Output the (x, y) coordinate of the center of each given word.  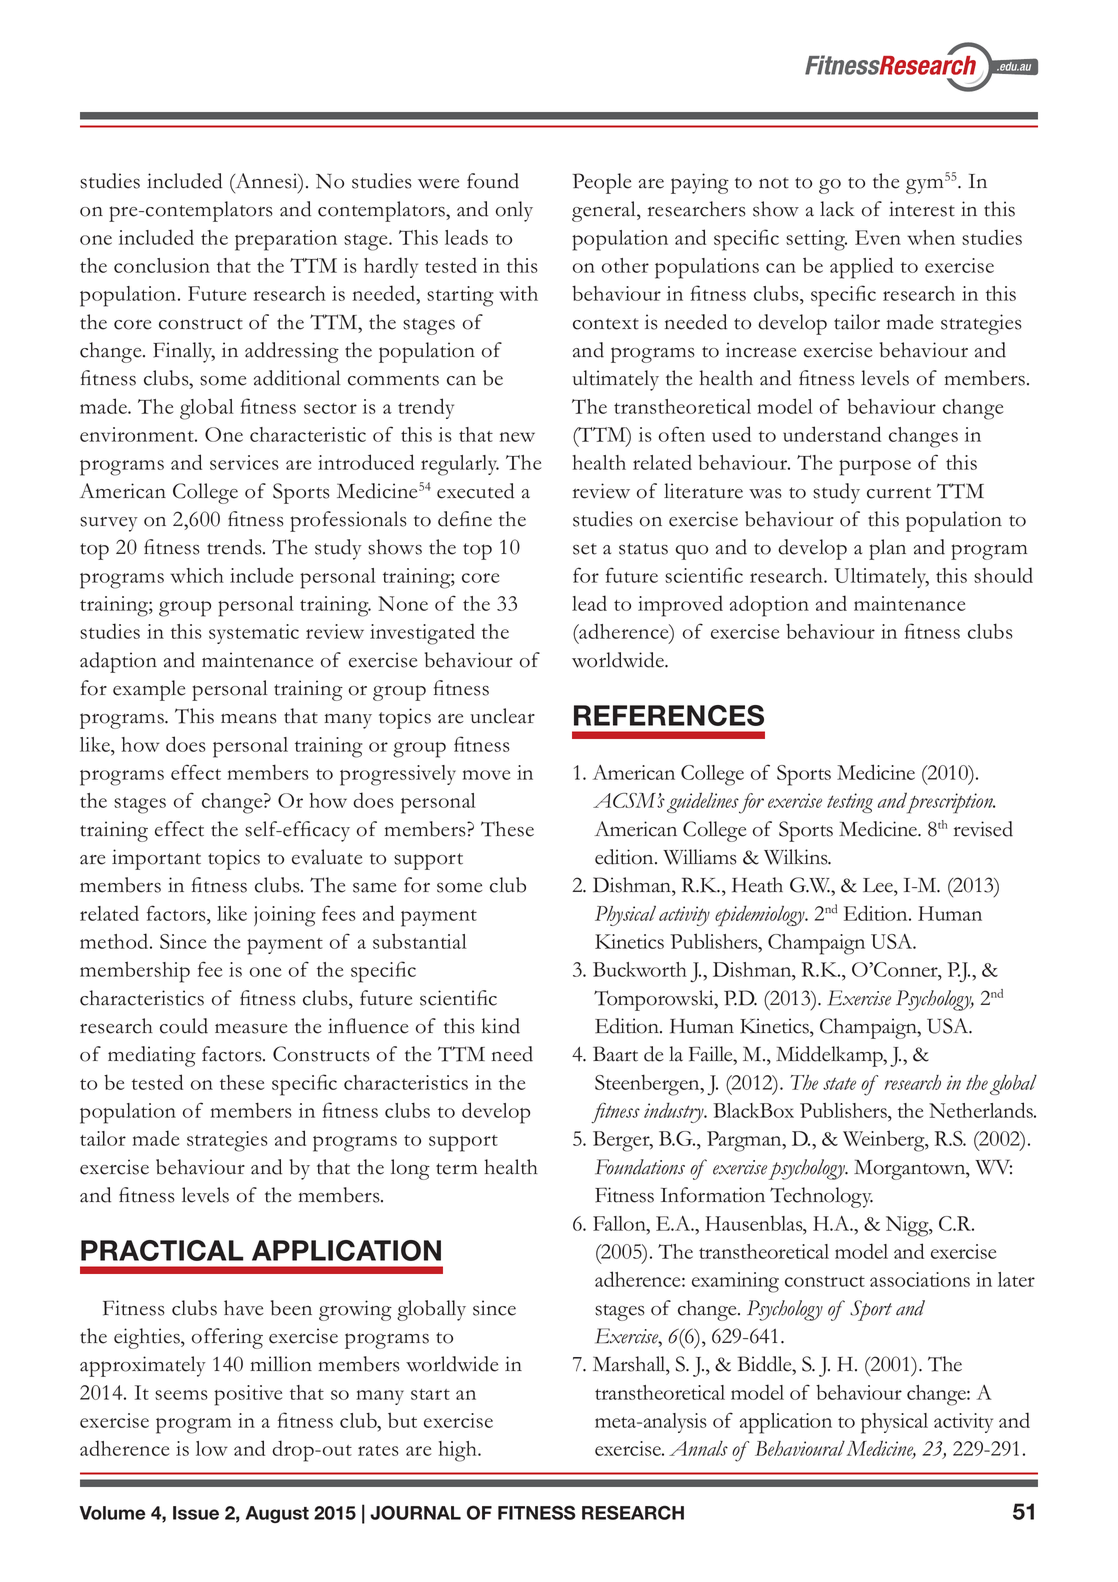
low (212, 1448)
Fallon (620, 1223)
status (643, 549)
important (156, 859)
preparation (286, 240)
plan (887, 549)
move (486, 775)
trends (235, 547)
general (605, 211)
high (459, 1451)
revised (983, 829)
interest (922, 209)
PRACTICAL (162, 1250)
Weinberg (885, 1141)
